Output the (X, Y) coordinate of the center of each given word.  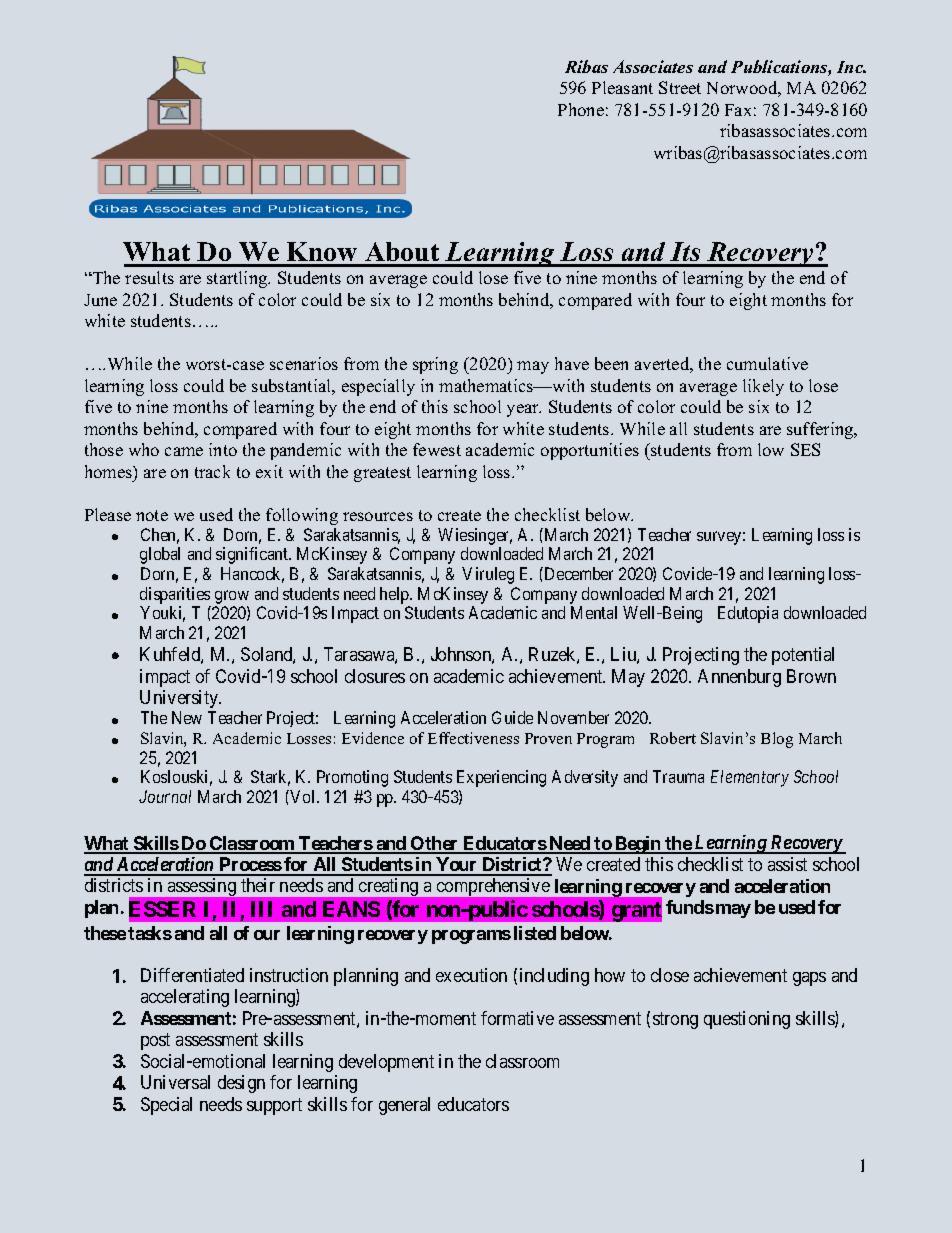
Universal (175, 1082)
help (395, 595)
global (160, 555)
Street (680, 87)
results (149, 277)
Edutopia (748, 614)
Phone (581, 109)
